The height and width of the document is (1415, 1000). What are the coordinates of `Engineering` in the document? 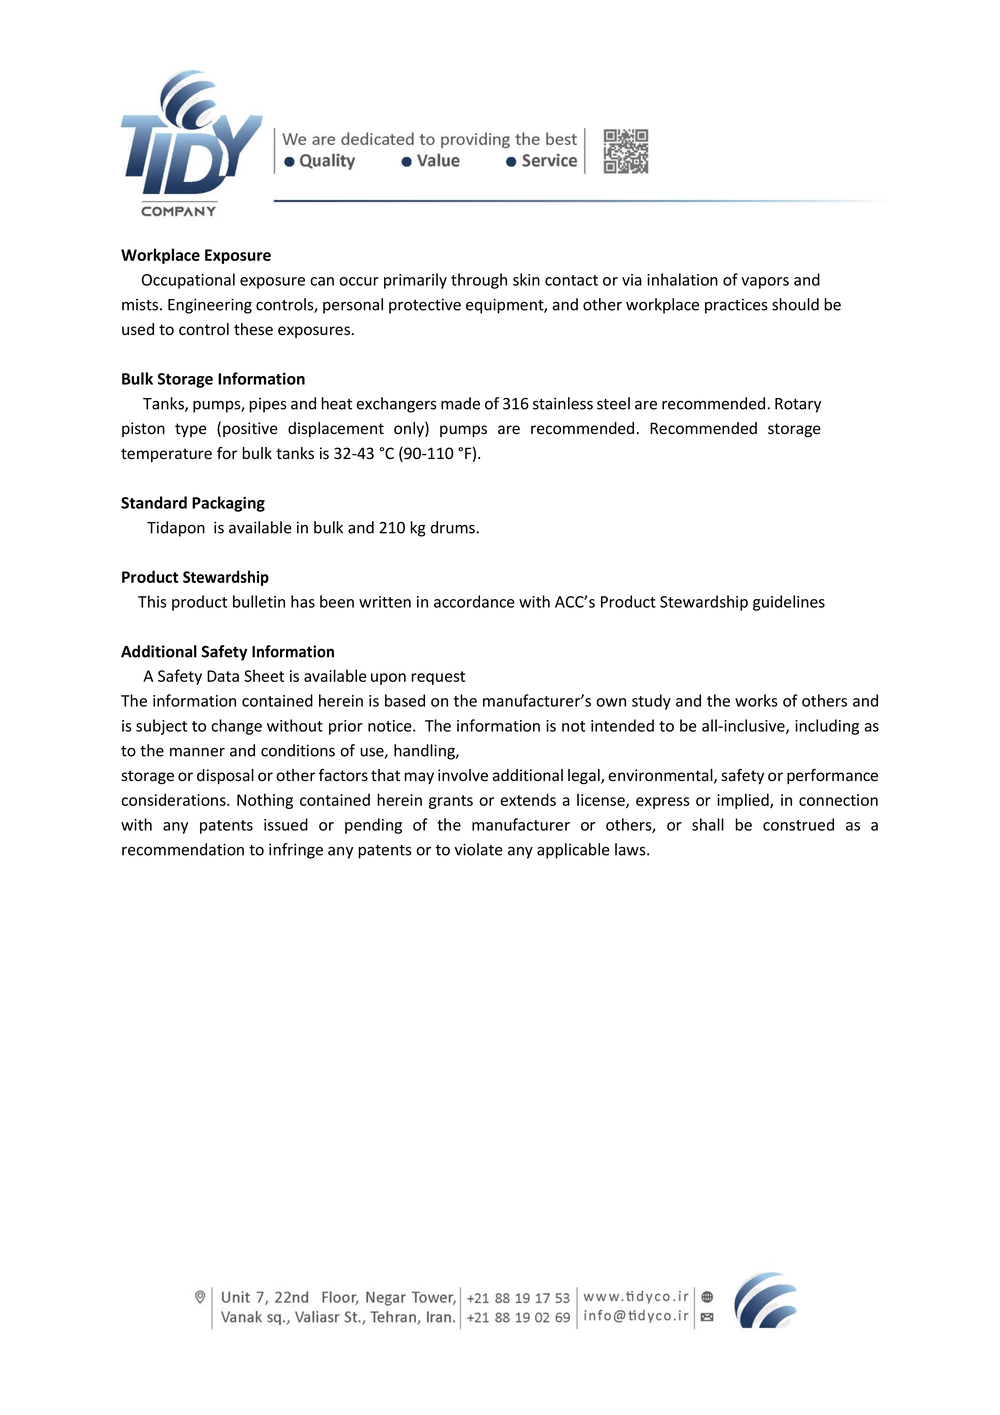 It's located at (210, 306).
